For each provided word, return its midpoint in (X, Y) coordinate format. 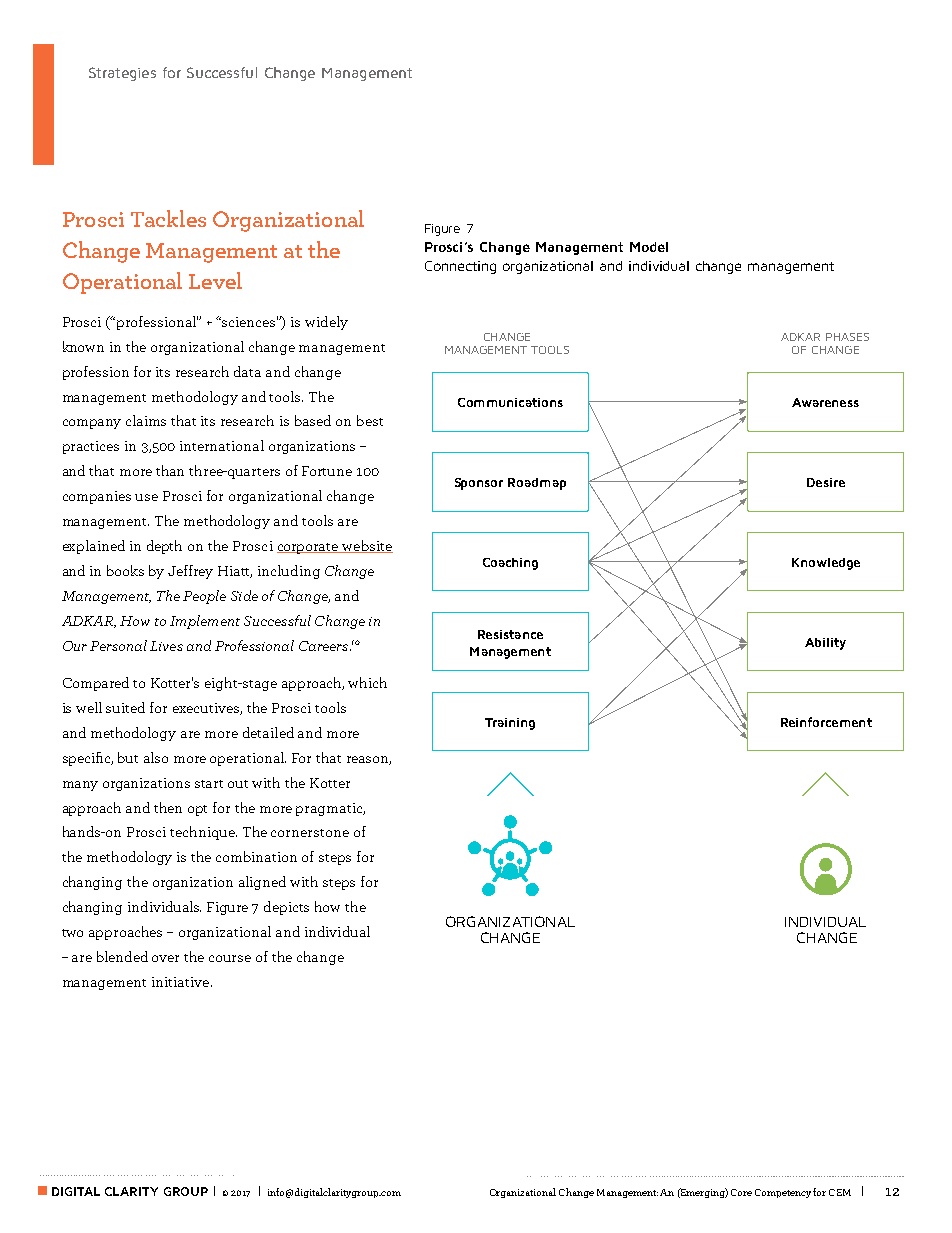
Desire (826, 482)
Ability (825, 644)
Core (741, 1192)
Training (510, 724)
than (170, 470)
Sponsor (479, 484)
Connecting (460, 267)
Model (649, 247)
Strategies (122, 74)
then (168, 807)
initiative (182, 982)
